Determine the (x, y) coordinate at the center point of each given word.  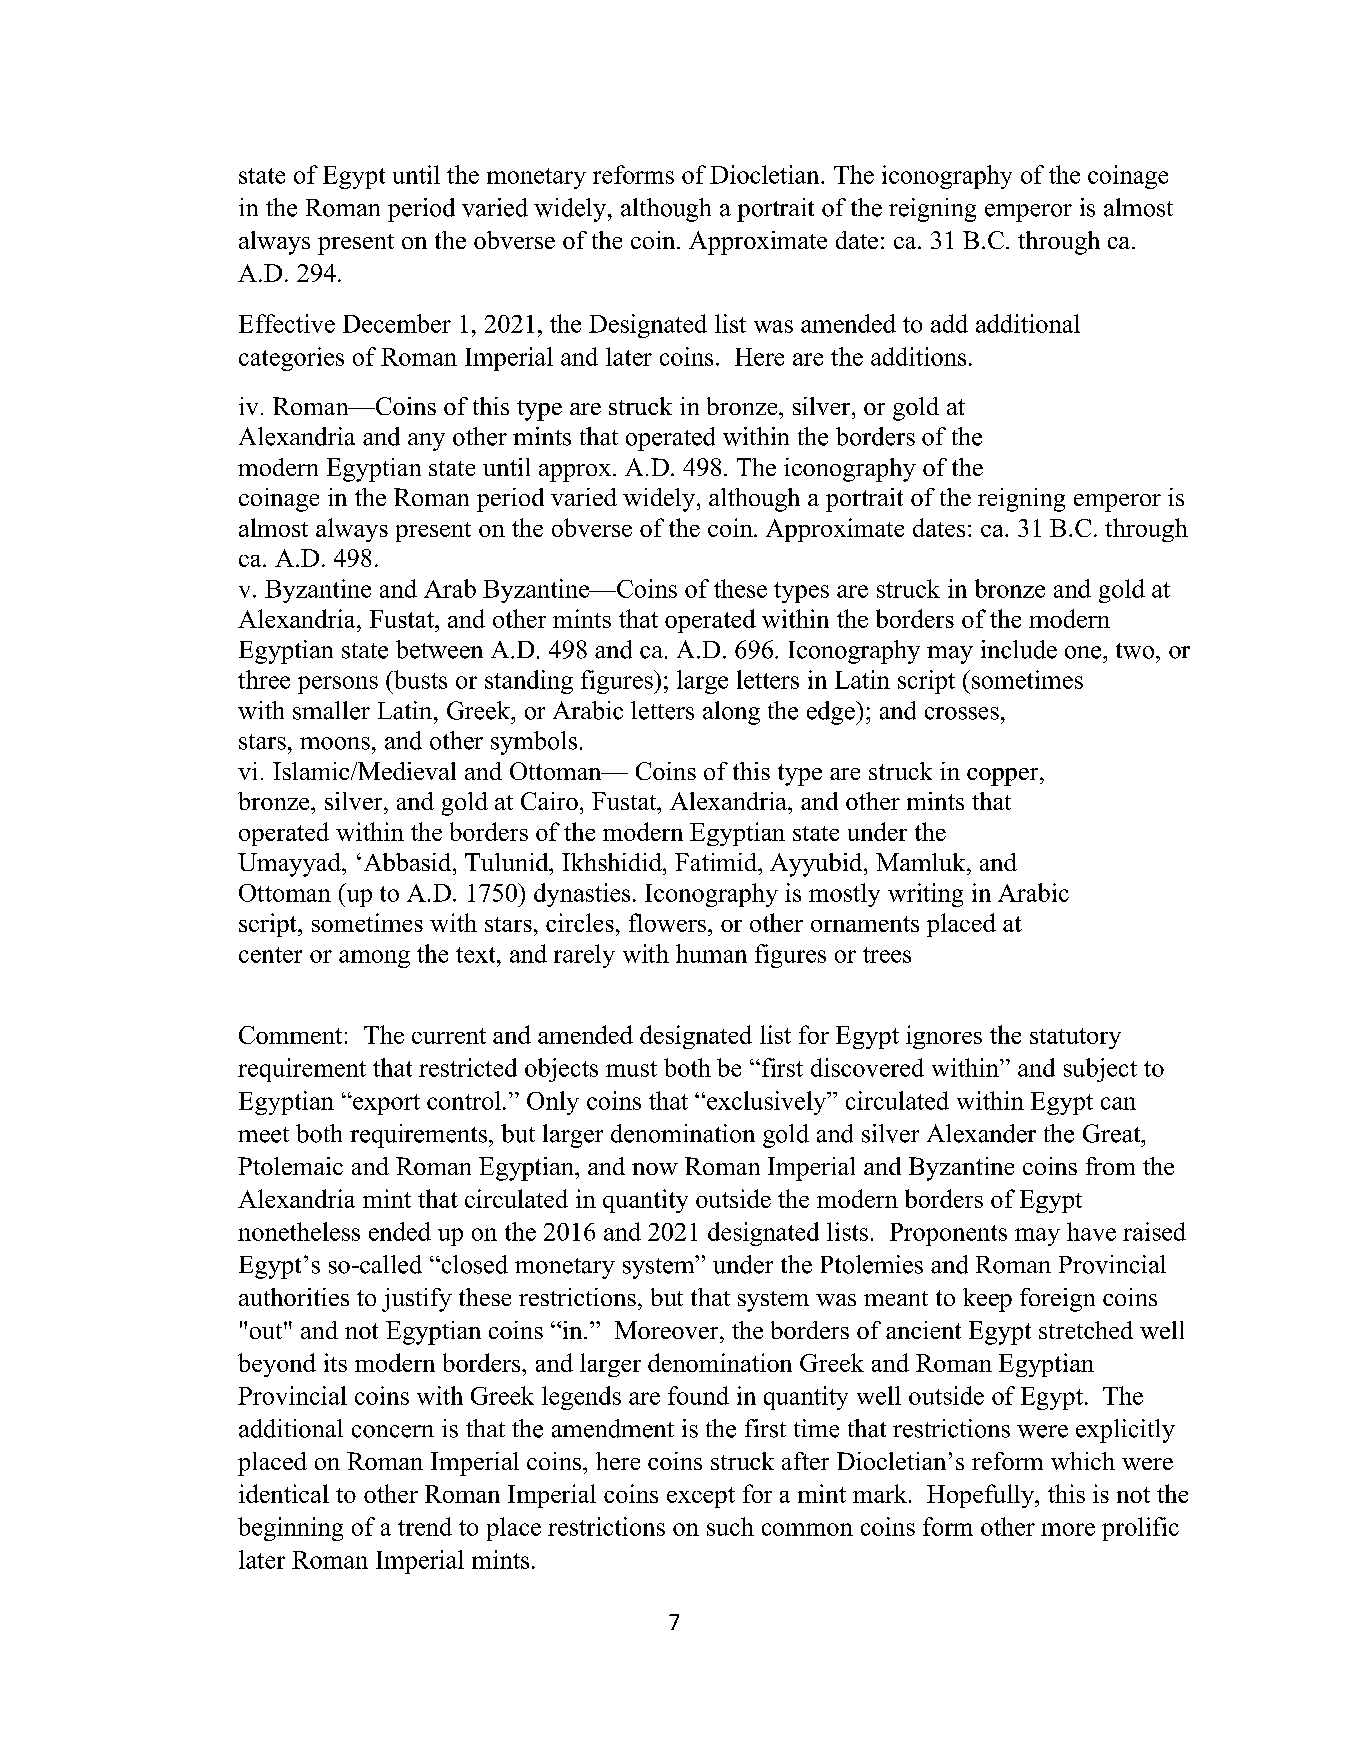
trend (425, 1526)
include (1019, 649)
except (701, 1497)
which (1083, 1461)
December (397, 323)
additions (918, 356)
